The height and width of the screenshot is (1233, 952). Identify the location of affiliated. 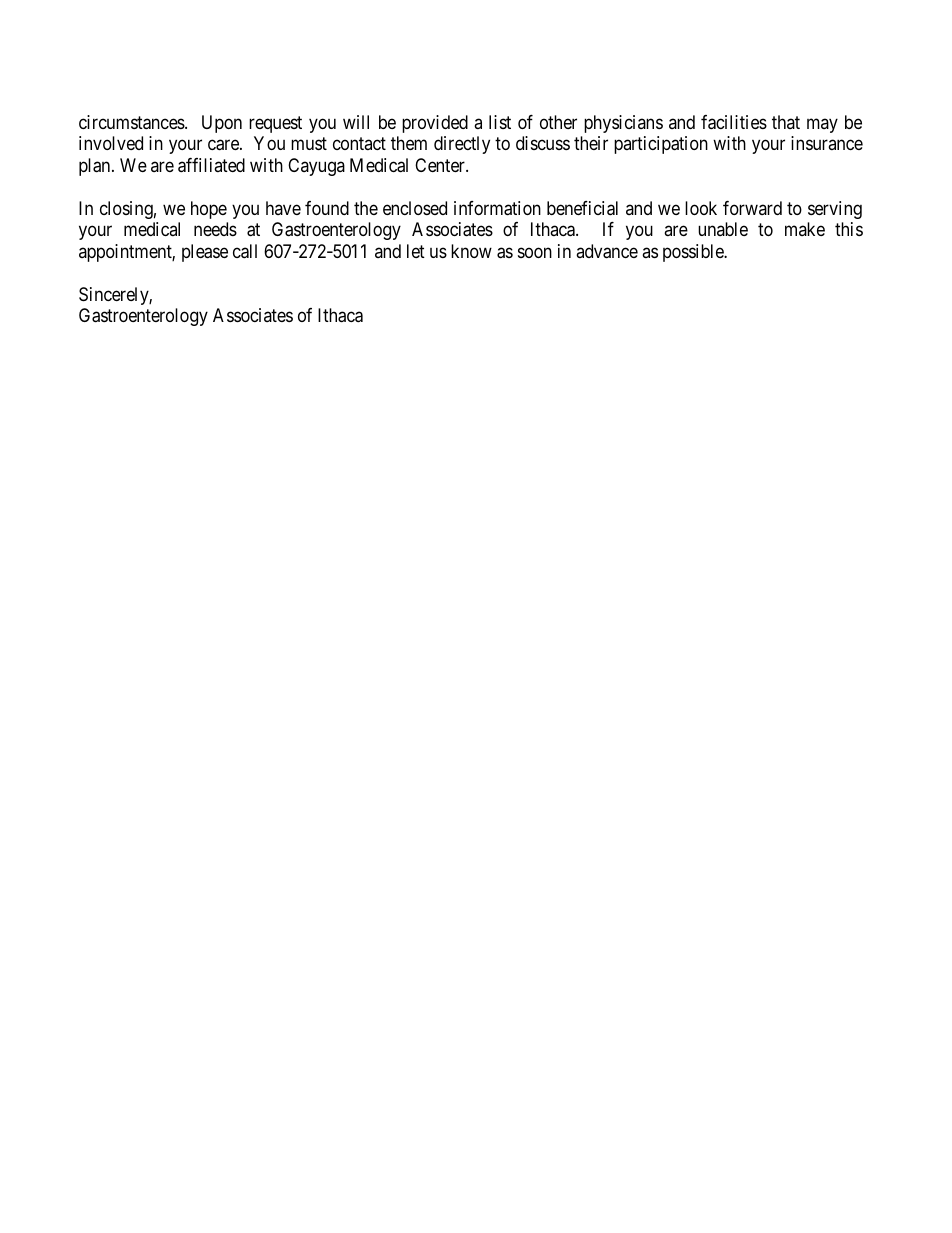
(211, 165).
